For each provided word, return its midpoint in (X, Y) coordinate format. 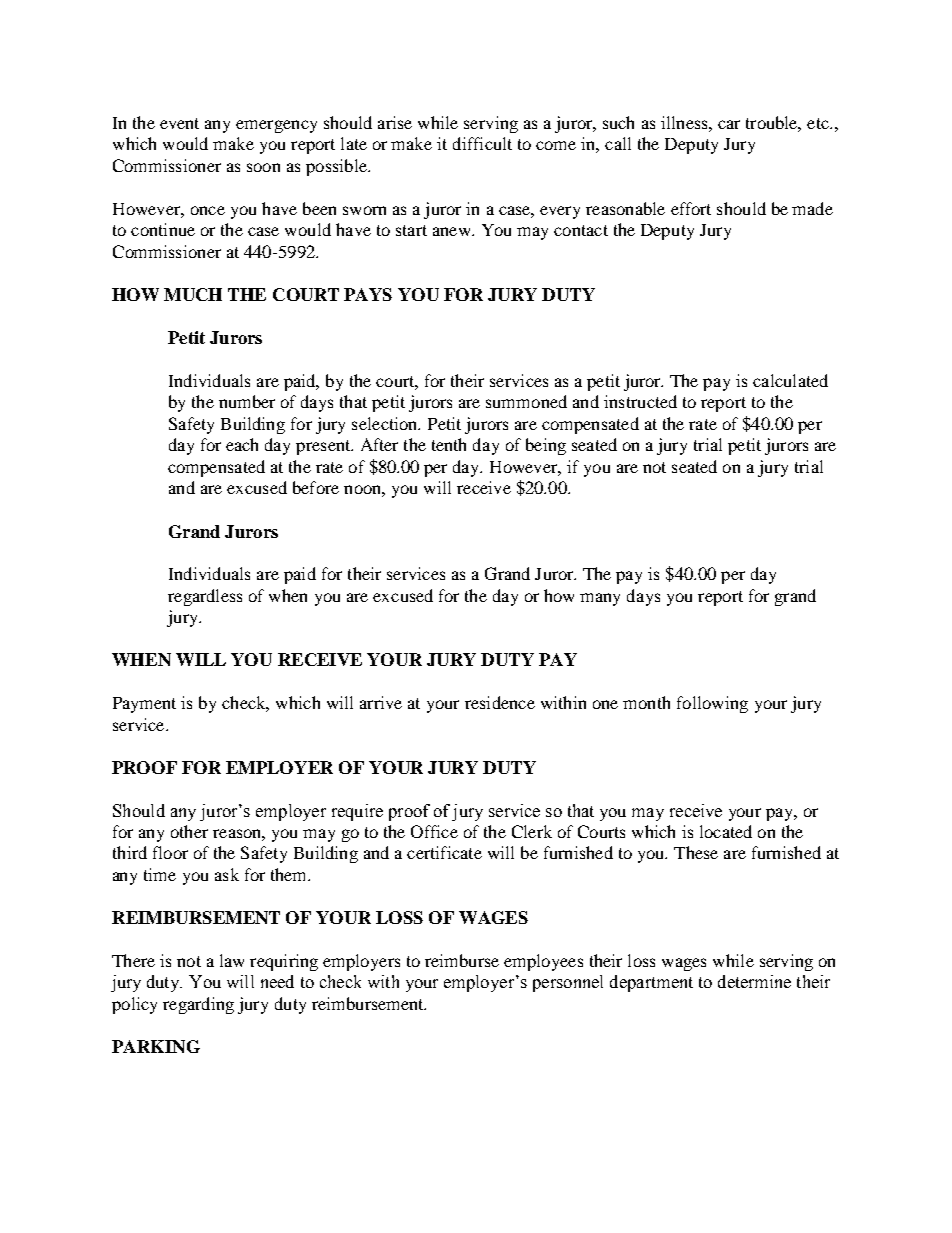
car (729, 124)
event (179, 123)
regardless (205, 597)
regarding (198, 1005)
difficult (482, 143)
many (600, 599)
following (712, 704)
